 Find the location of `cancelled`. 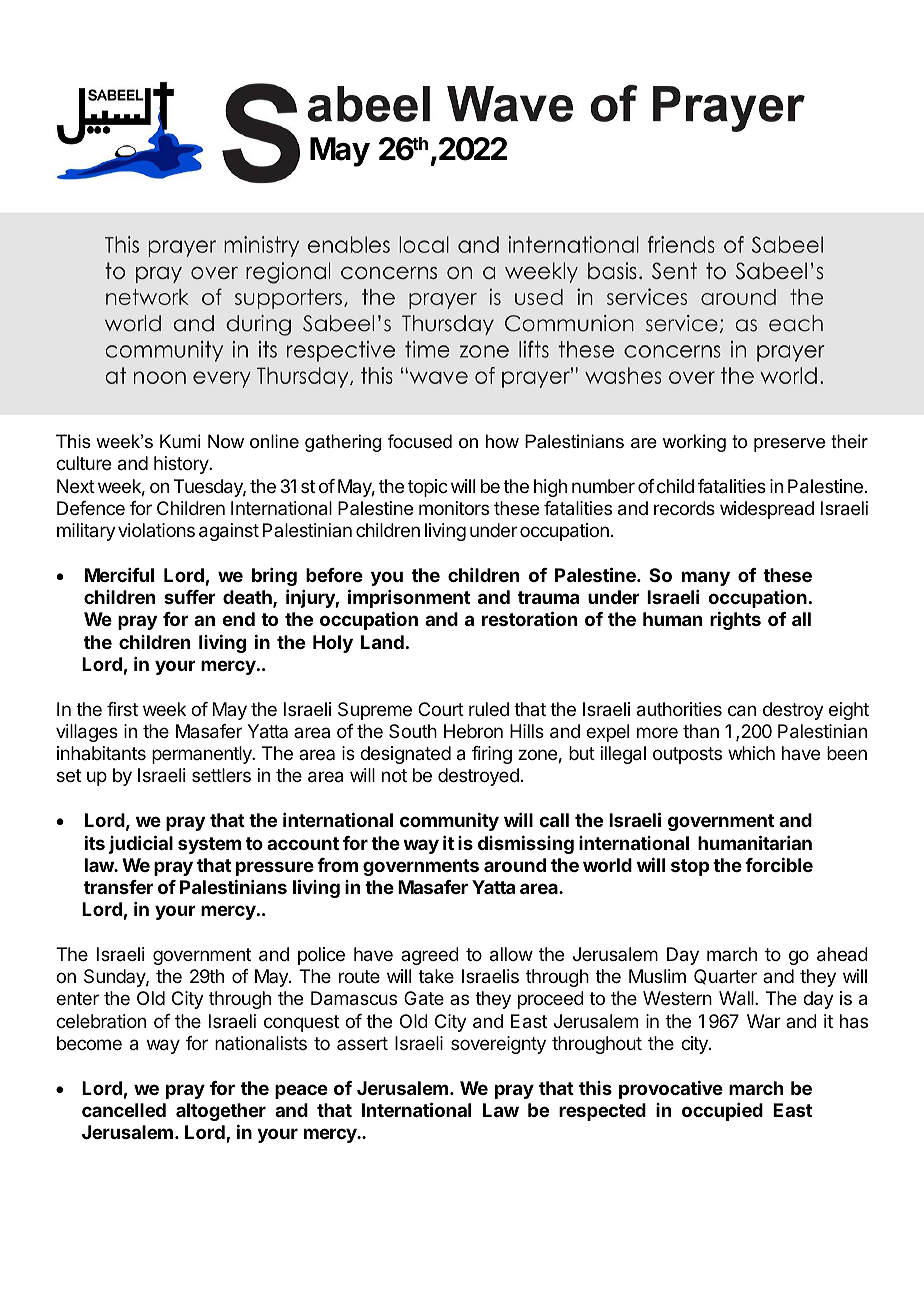

cancelled is located at coordinates (124, 1110).
